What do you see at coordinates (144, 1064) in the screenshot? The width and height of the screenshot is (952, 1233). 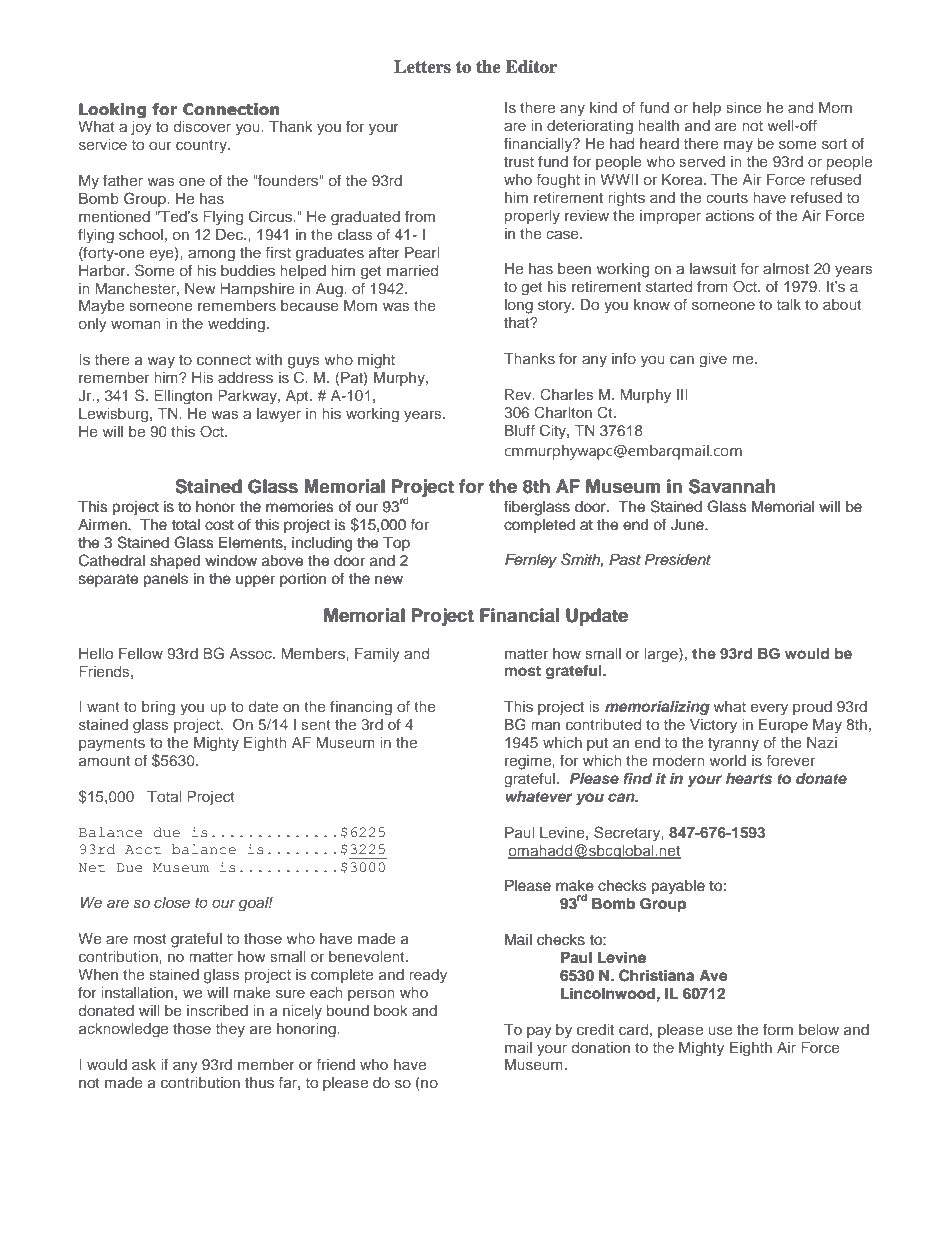 I see `ask` at bounding box center [144, 1064].
